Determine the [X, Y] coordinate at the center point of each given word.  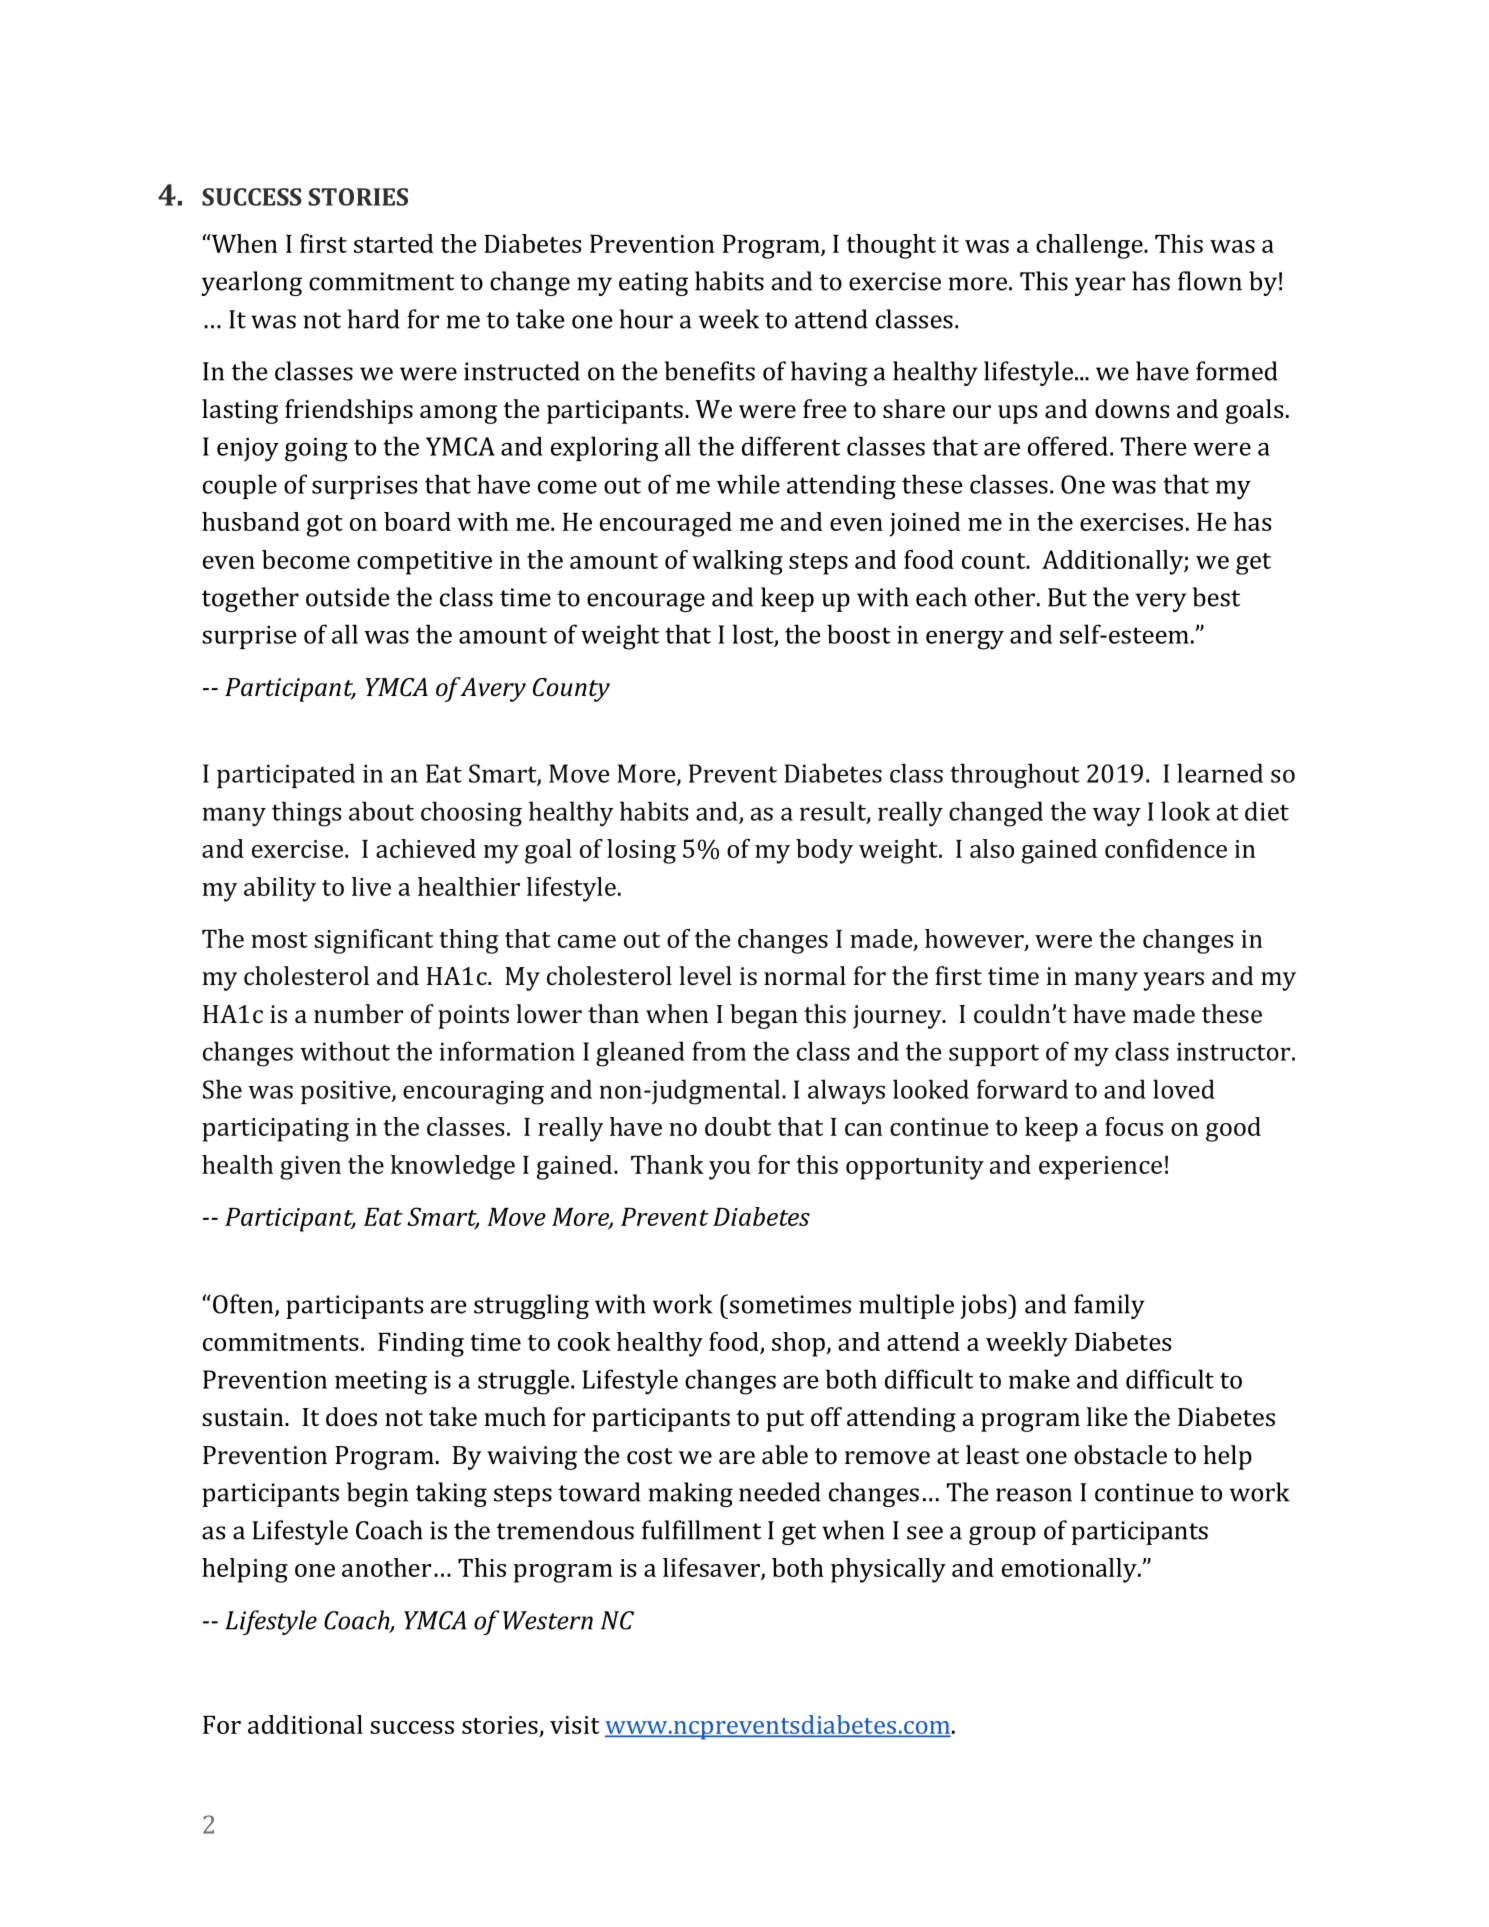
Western [548, 1620]
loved [1184, 1089]
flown [1210, 281]
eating [653, 284]
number [358, 1013]
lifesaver [712, 1568]
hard [374, 319]
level [705, 975]
